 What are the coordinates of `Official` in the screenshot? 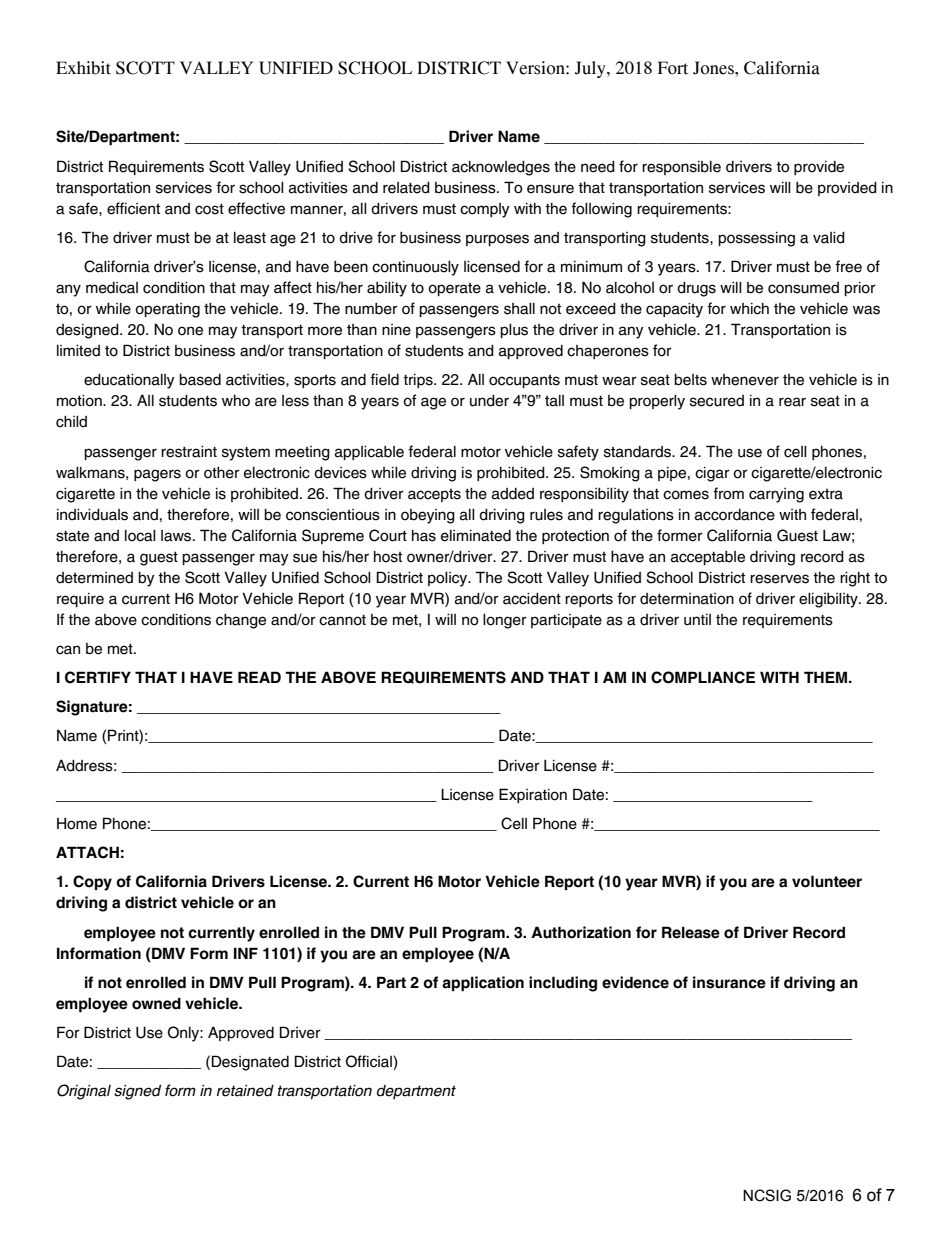 It's located at (370, 1062).
